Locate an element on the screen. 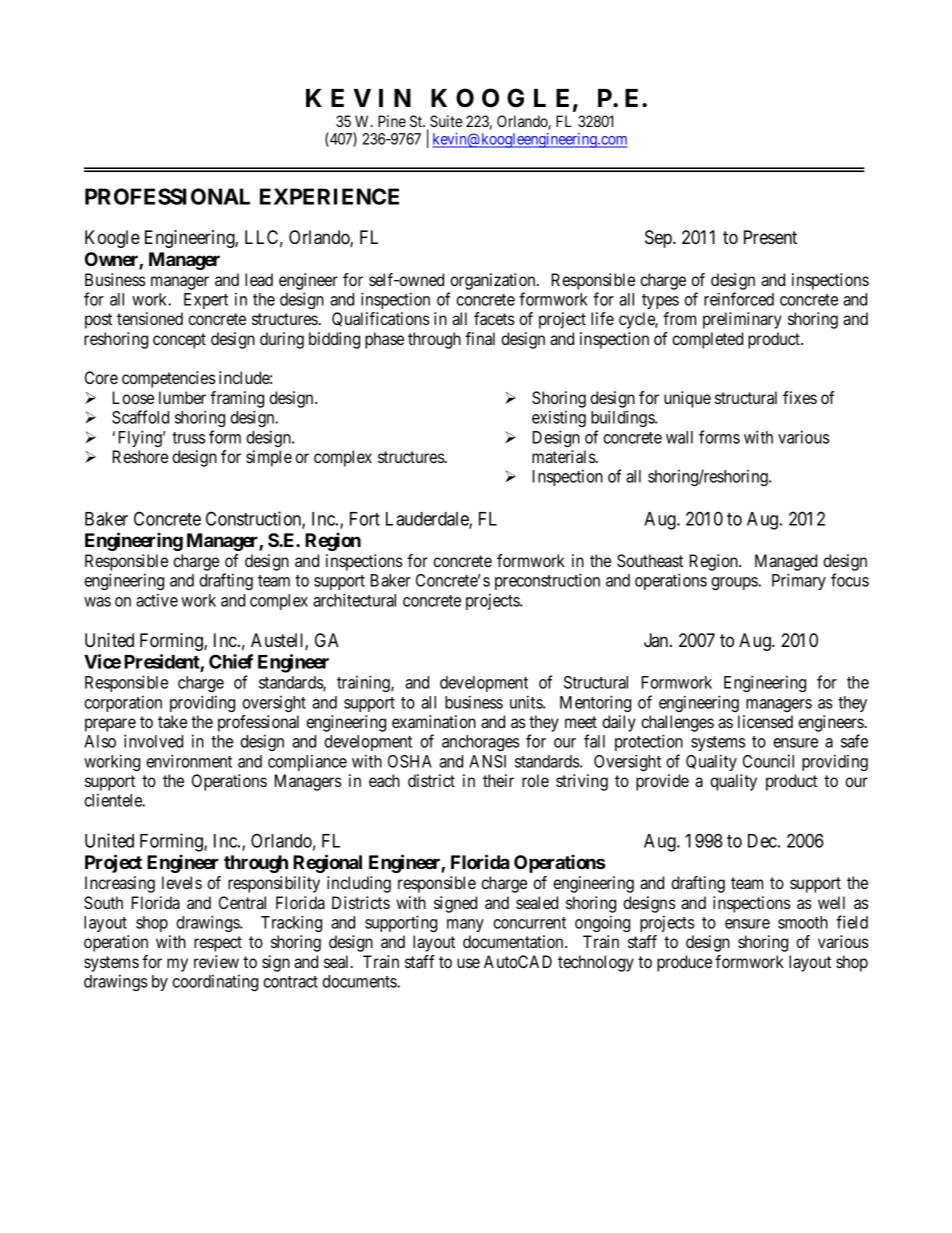 This screenshot has width=952, height=1233. Chief is located at coordinates (231, 661).
